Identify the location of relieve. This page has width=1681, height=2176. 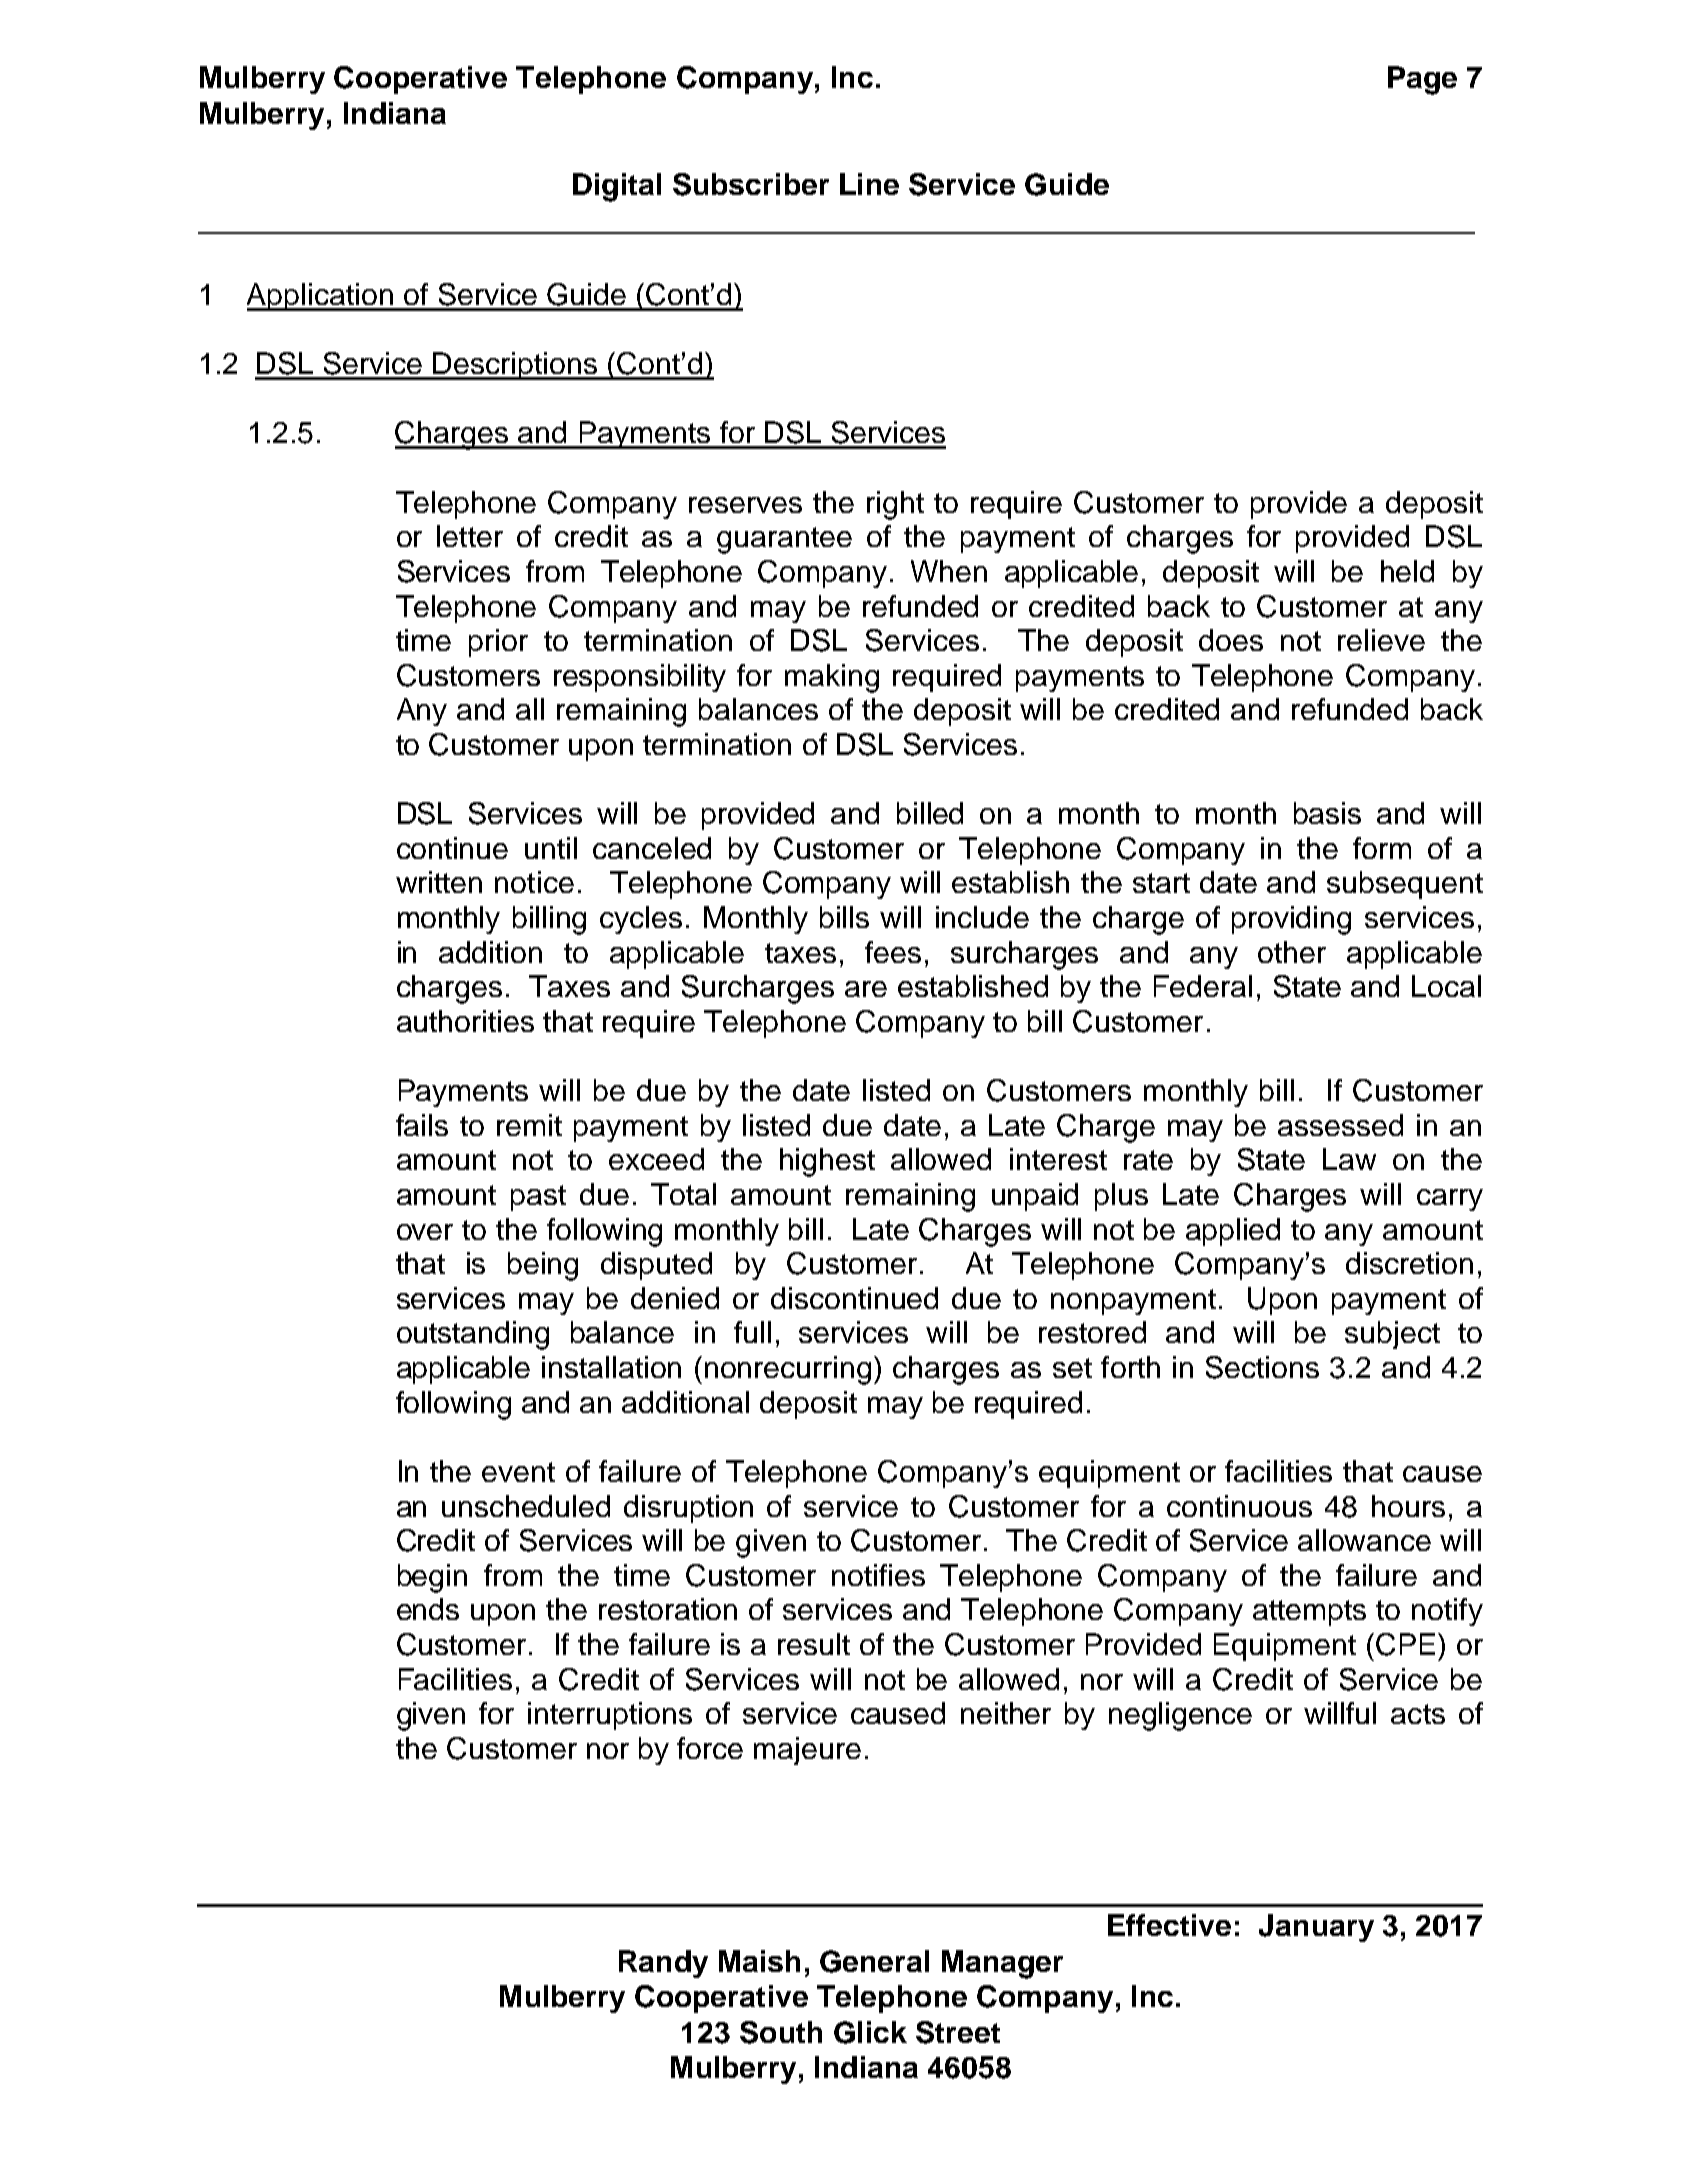
(1381, 640).
